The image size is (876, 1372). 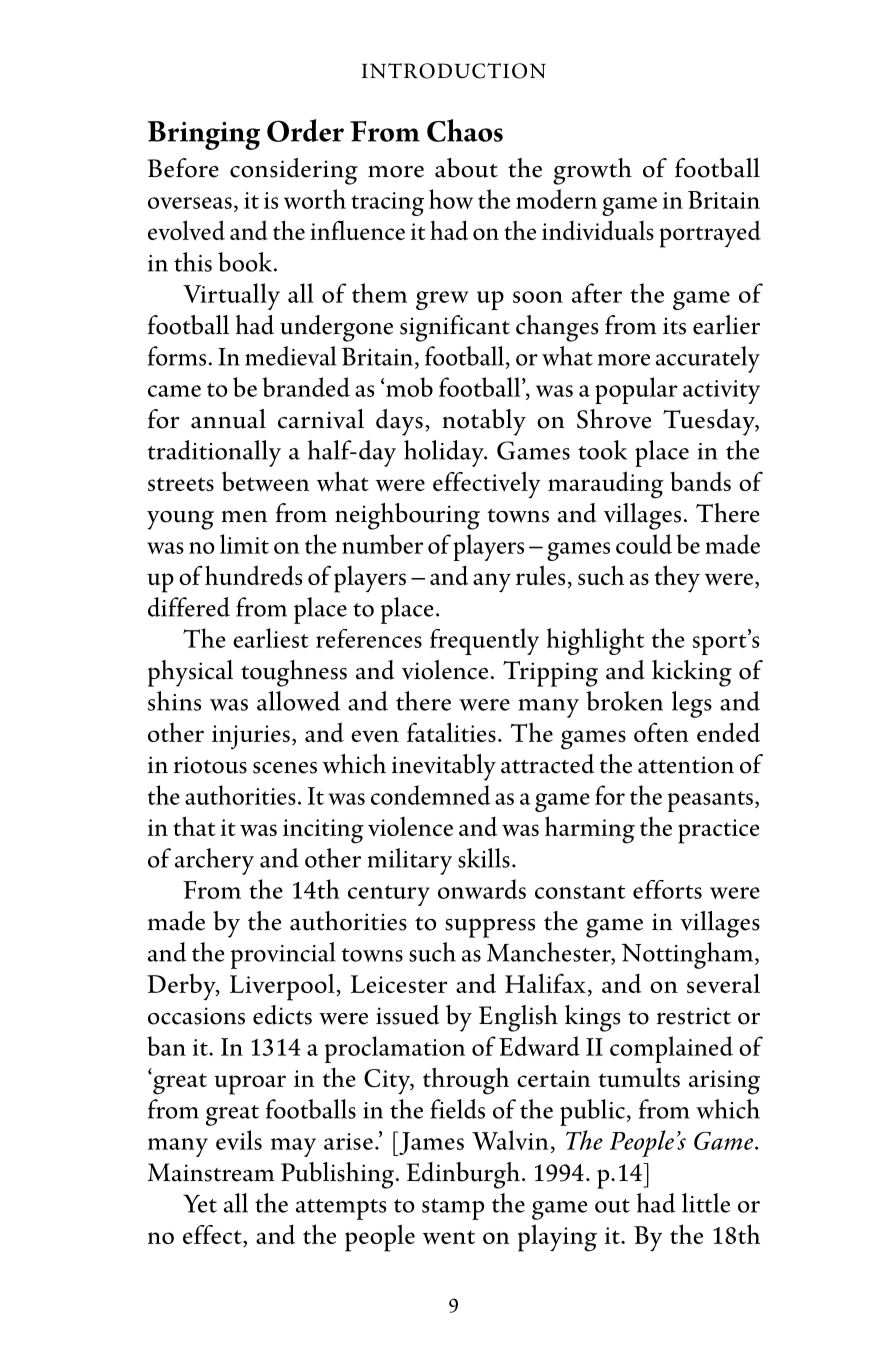 What do you see at coordinates (214, 861) in the page?
I see `archery` at bounding box center [214, 861].
